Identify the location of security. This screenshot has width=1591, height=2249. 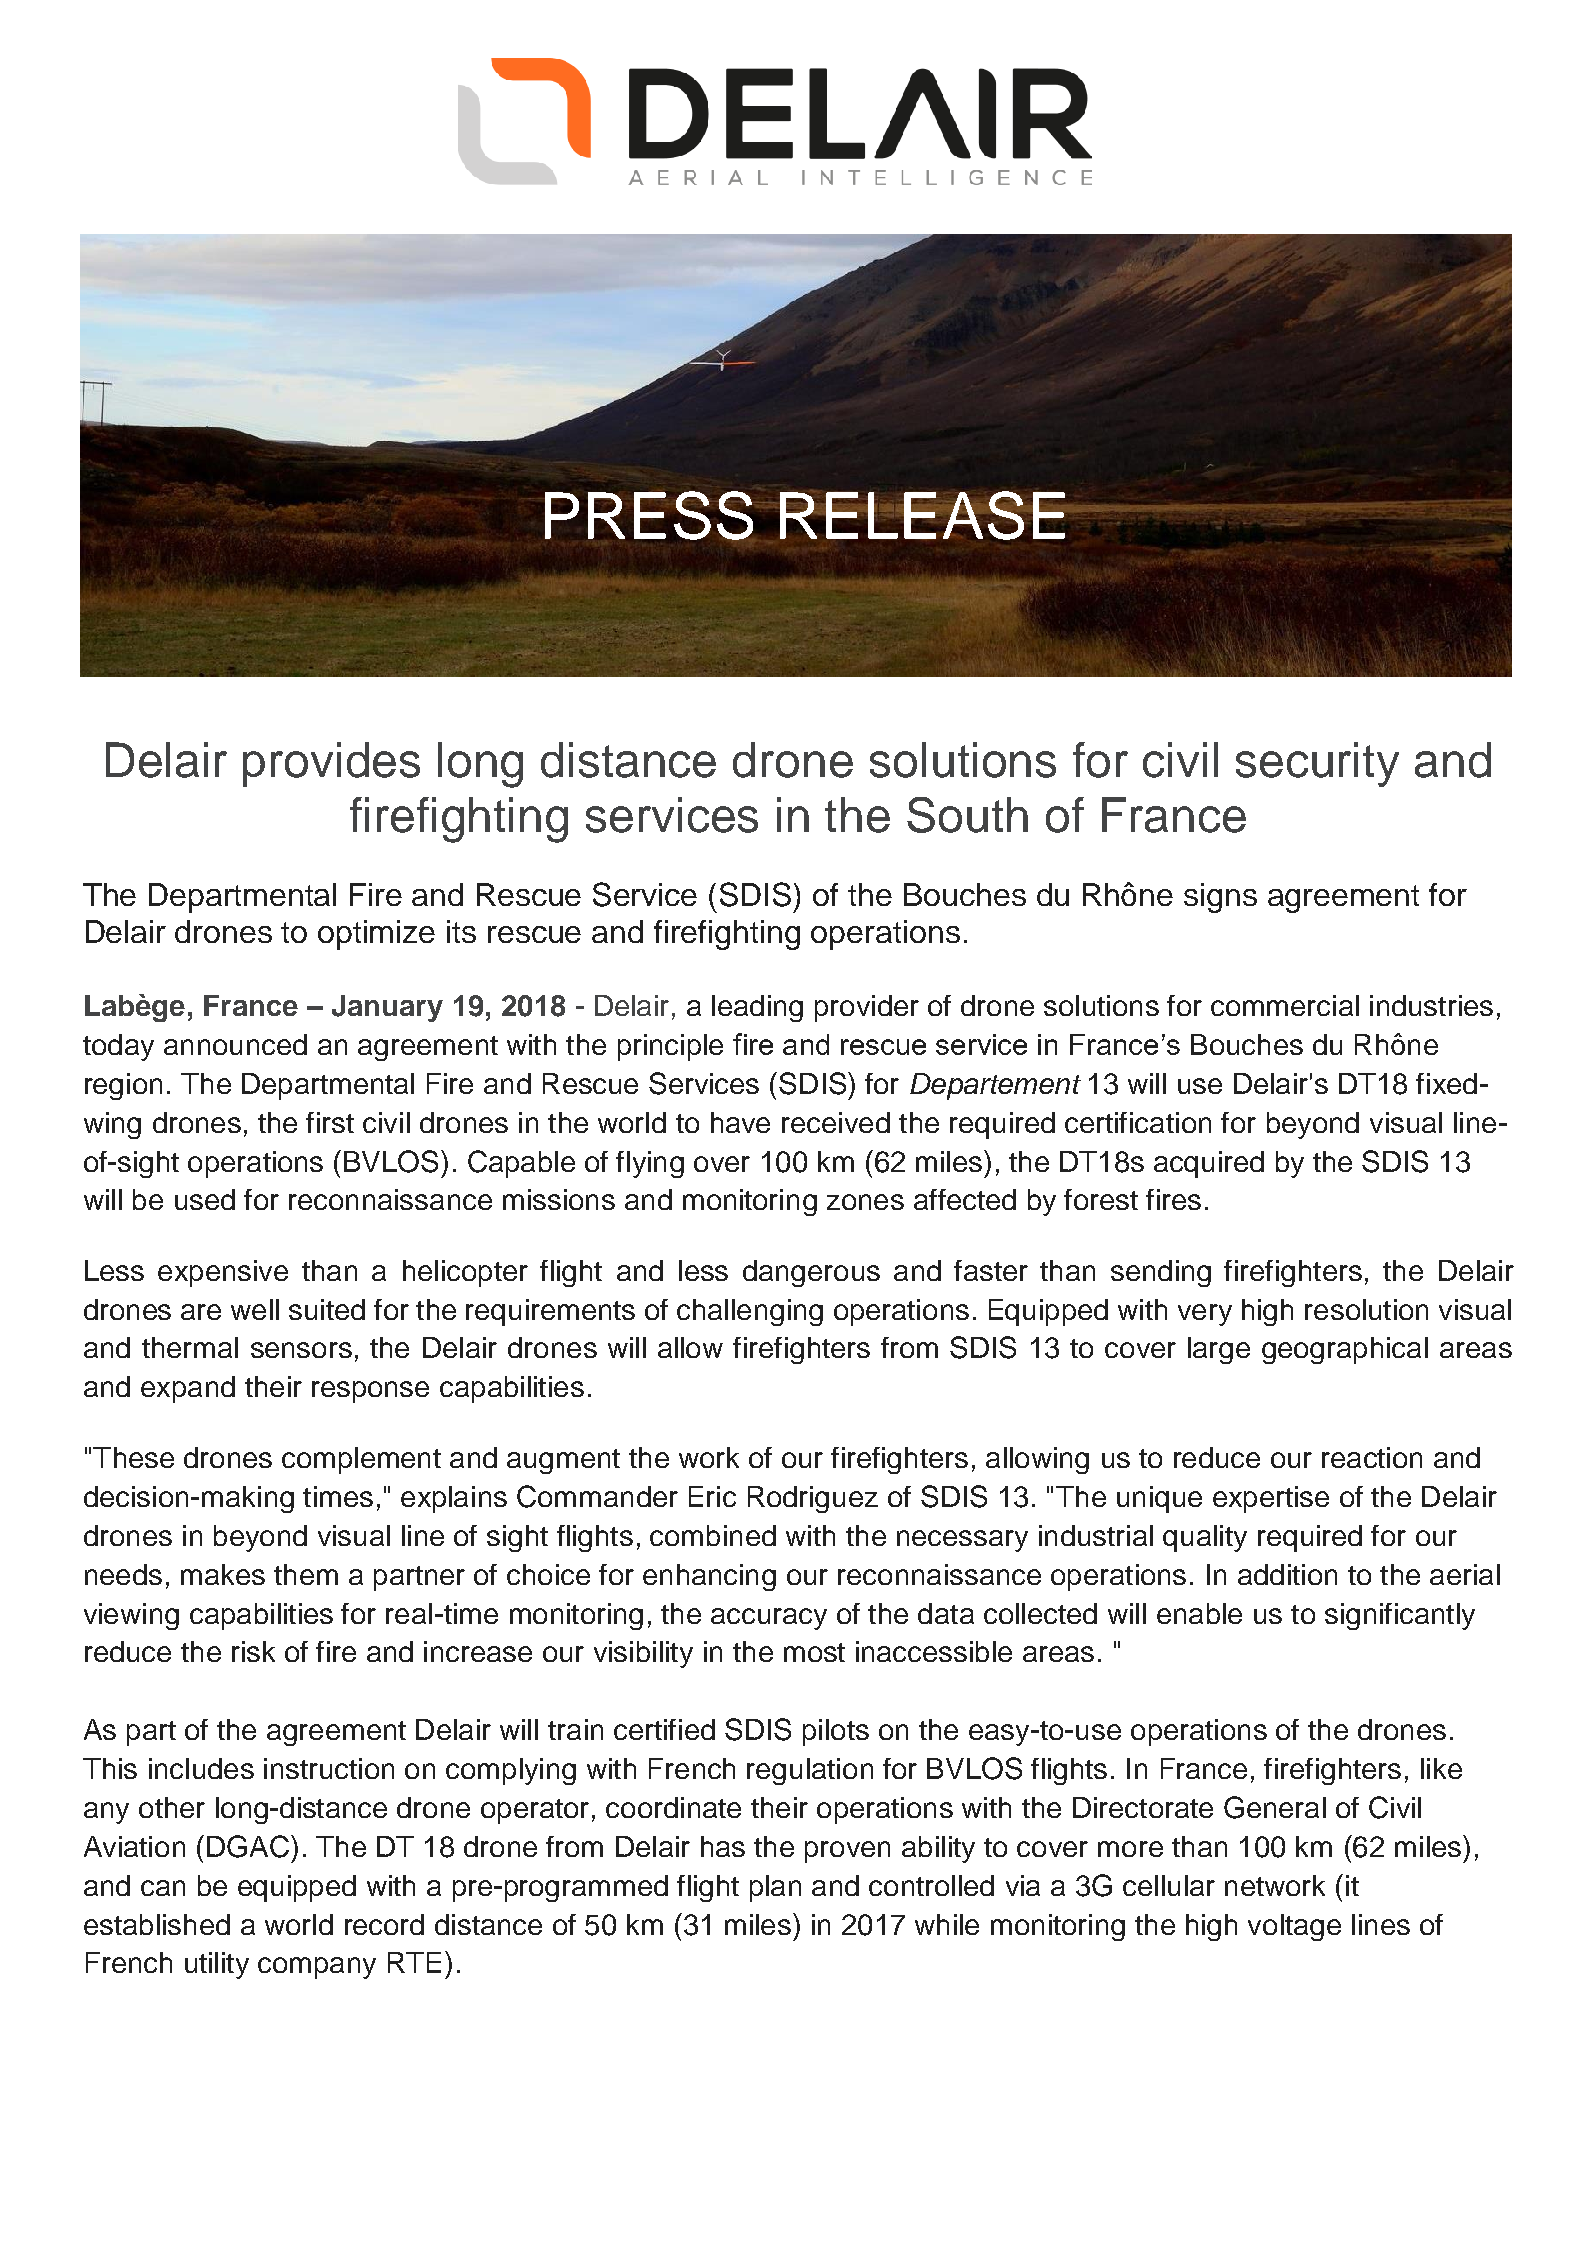
(1317, 764).
